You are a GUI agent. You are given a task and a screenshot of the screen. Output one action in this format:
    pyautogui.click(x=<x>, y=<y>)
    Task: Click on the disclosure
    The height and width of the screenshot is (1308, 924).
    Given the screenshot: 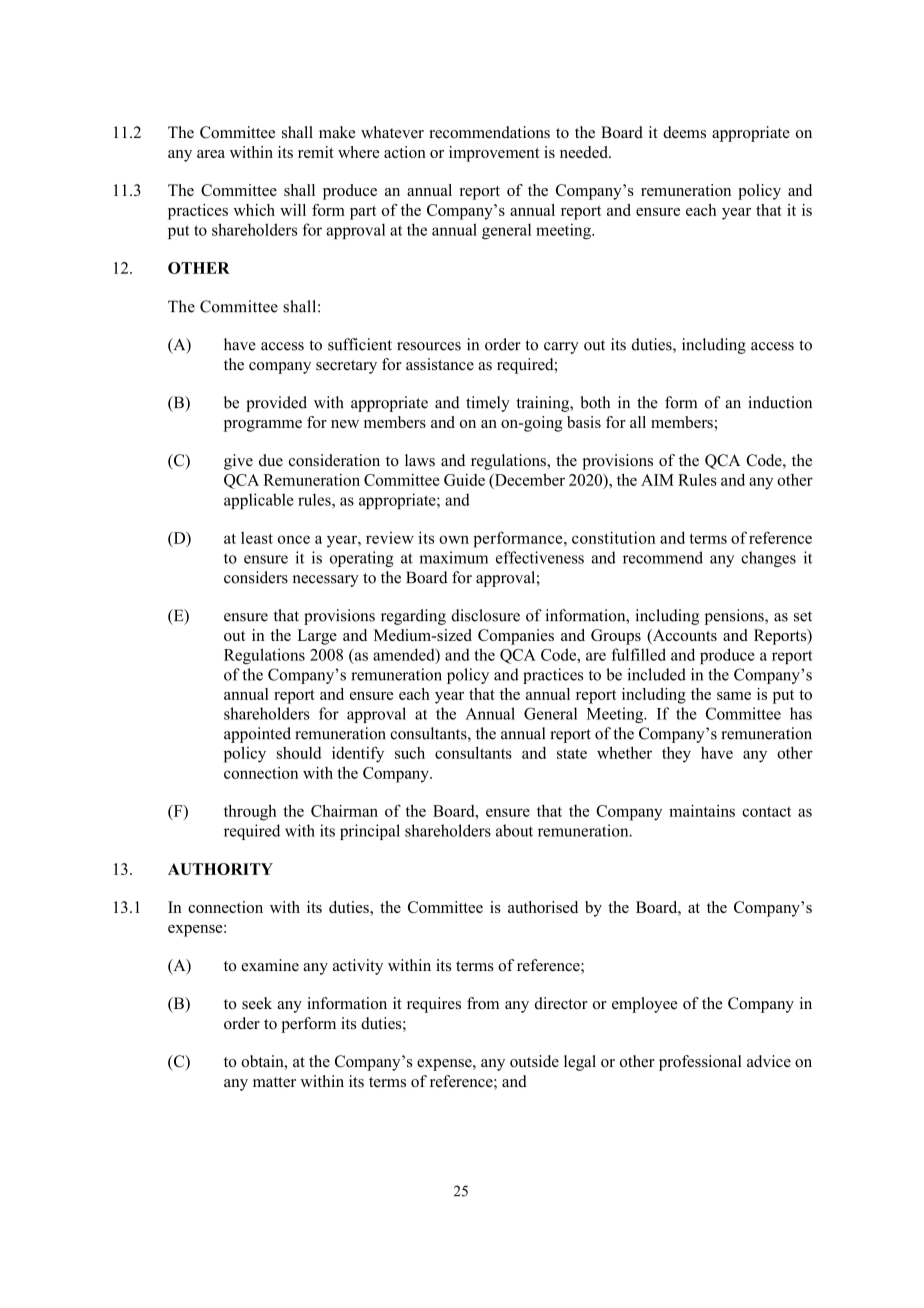 What is the action you would take?
    pyautogui.click(x=485, y=615)
